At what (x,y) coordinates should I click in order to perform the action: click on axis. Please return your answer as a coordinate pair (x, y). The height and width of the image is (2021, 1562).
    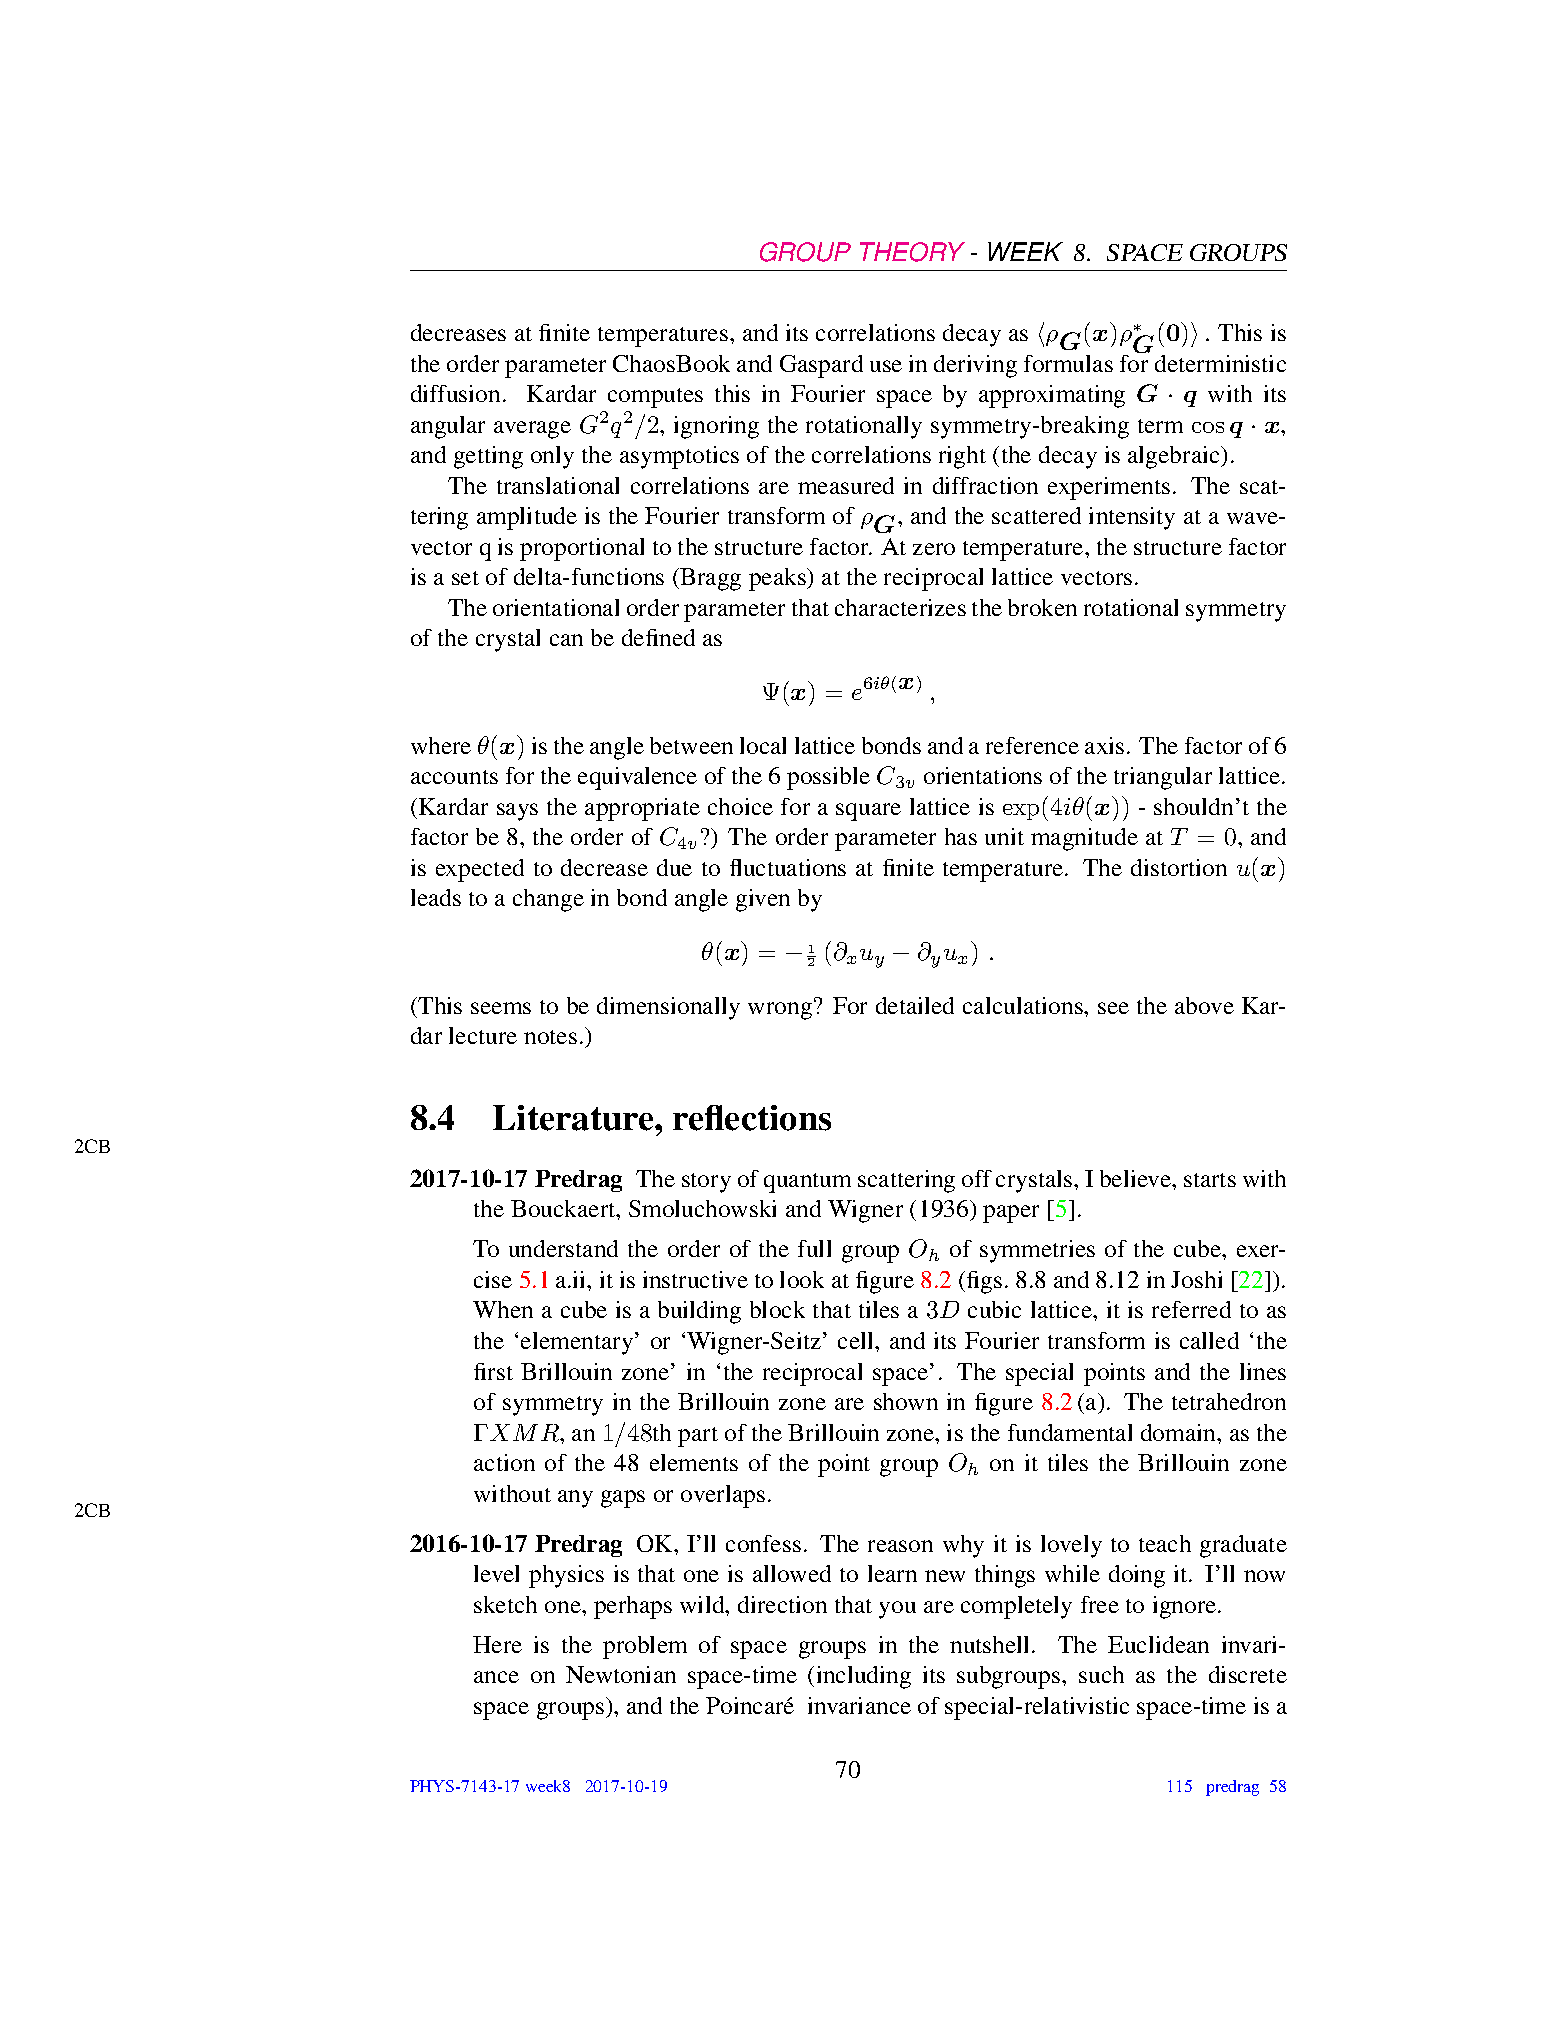
    Looking at the image, I should click on (1104, 745).
